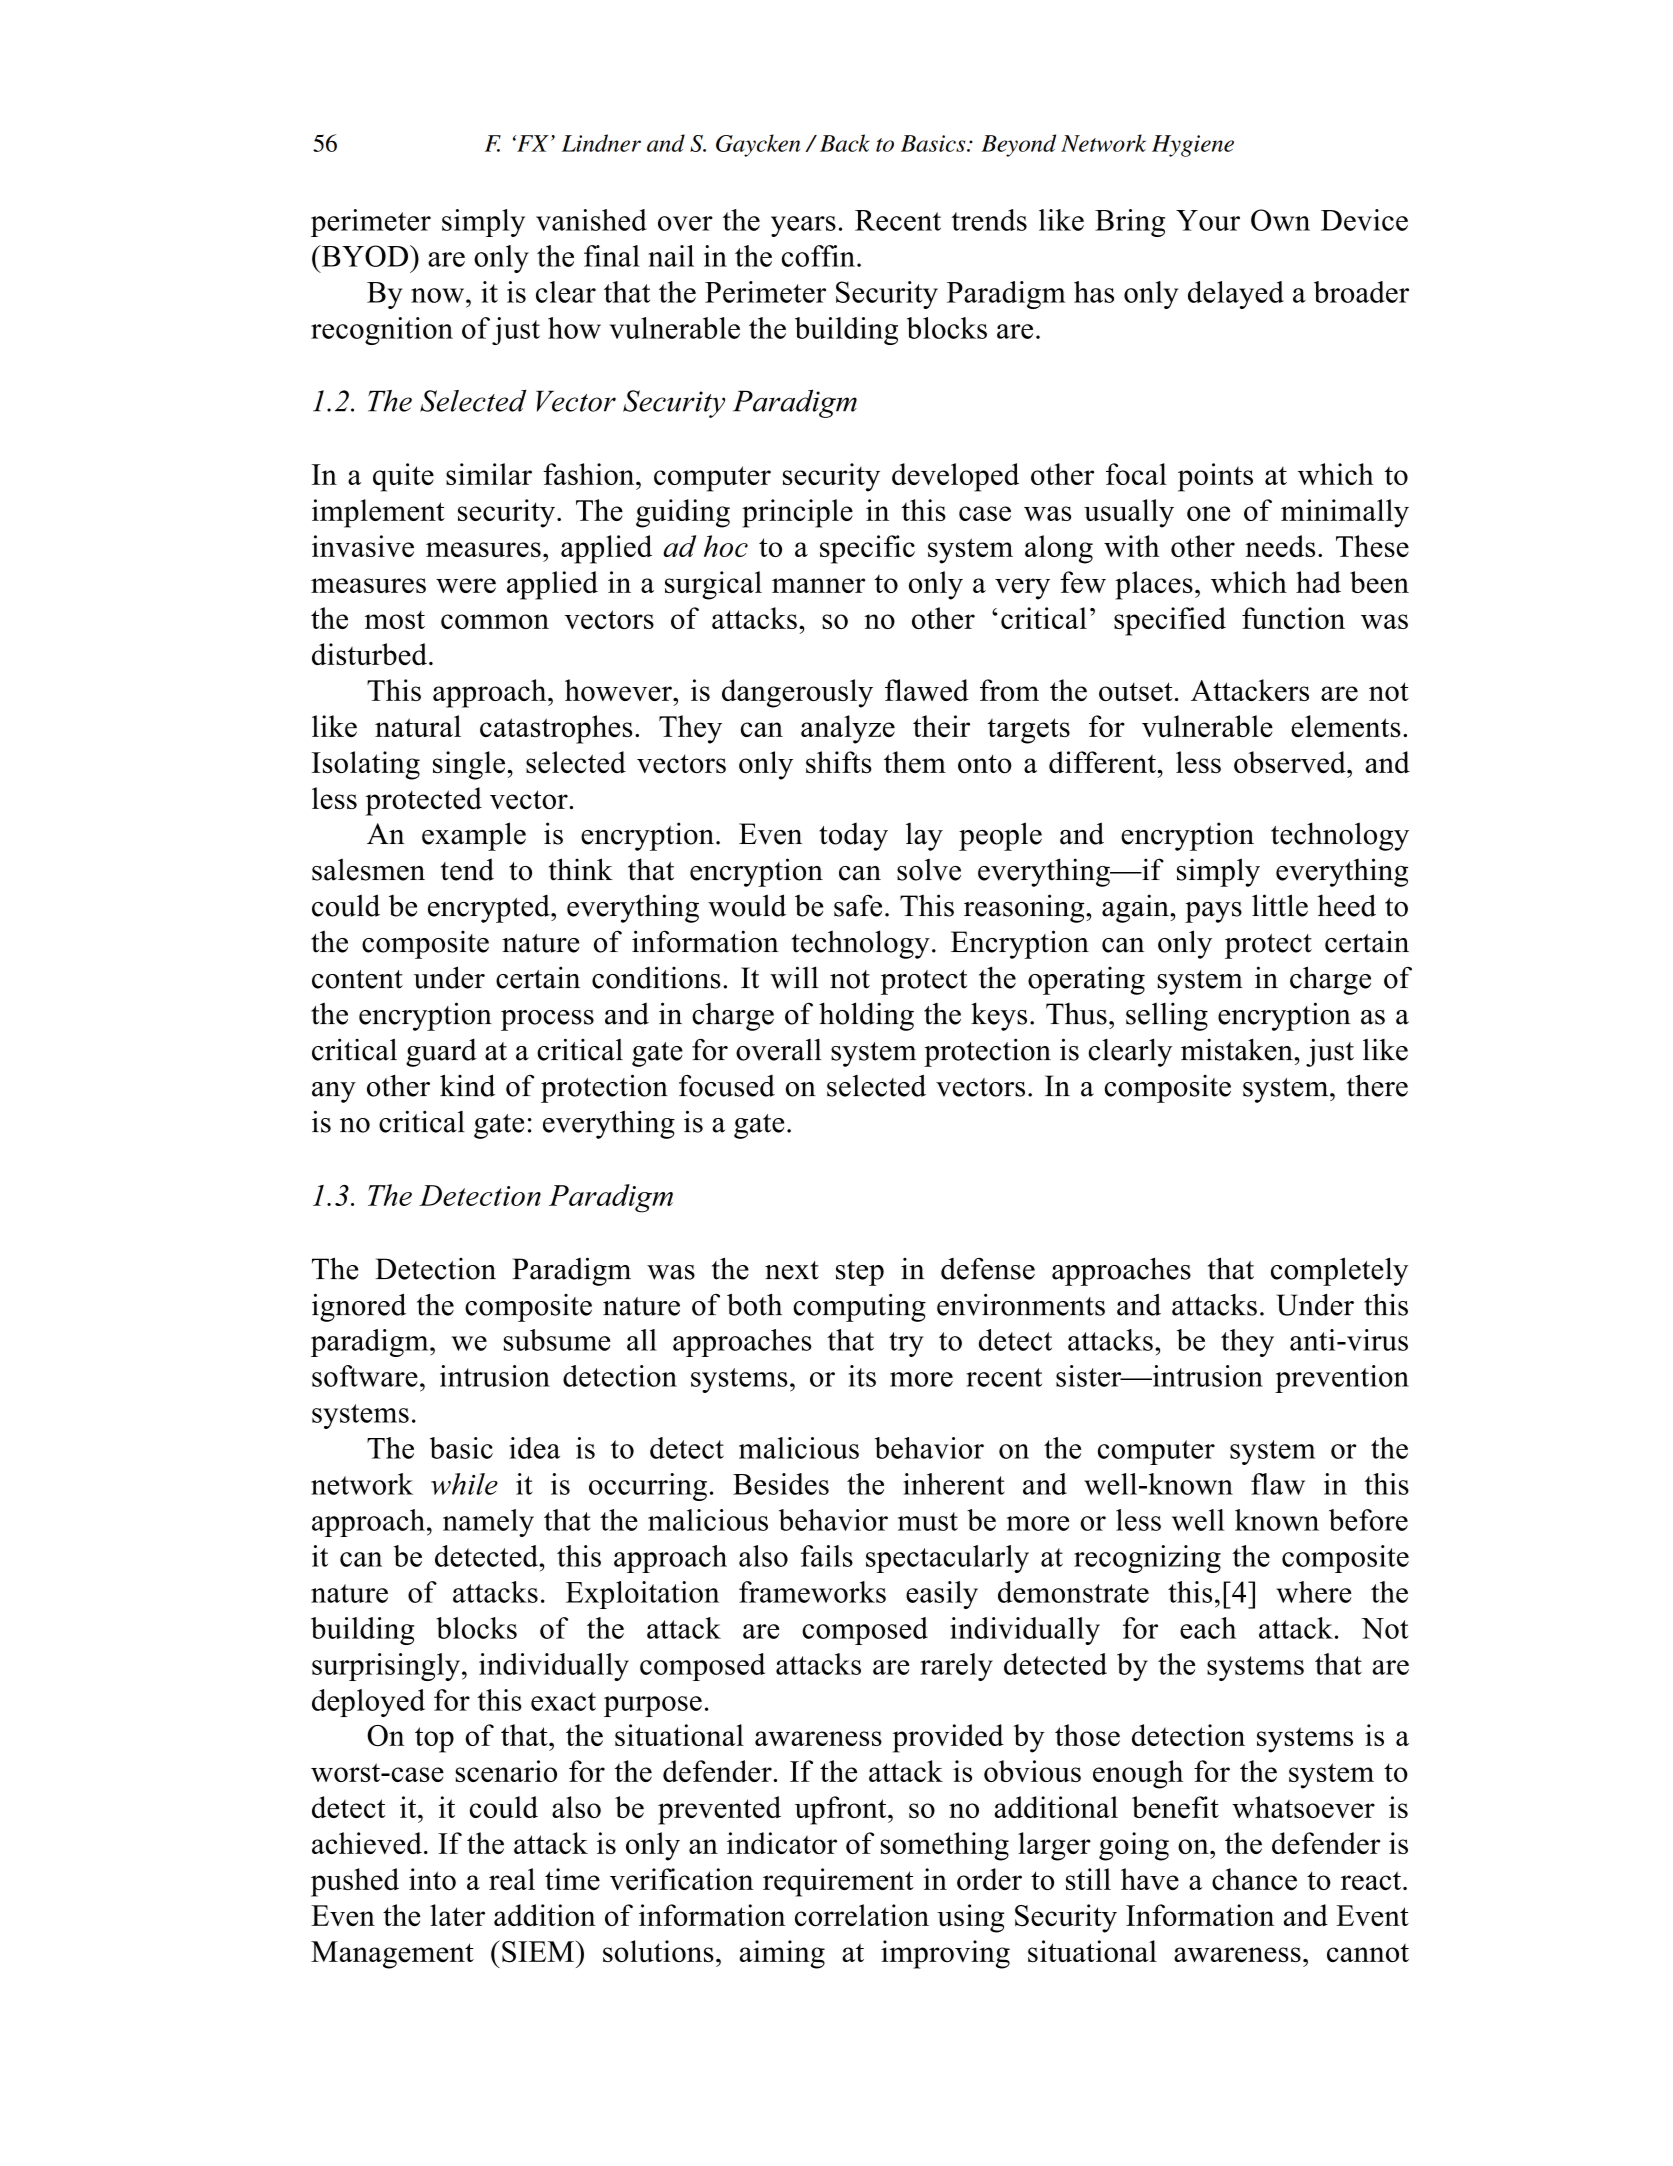 The image size is (1673, 2166). Describe the element at coordinates (1254, 1879) in the image. I see `chance` at that location.
